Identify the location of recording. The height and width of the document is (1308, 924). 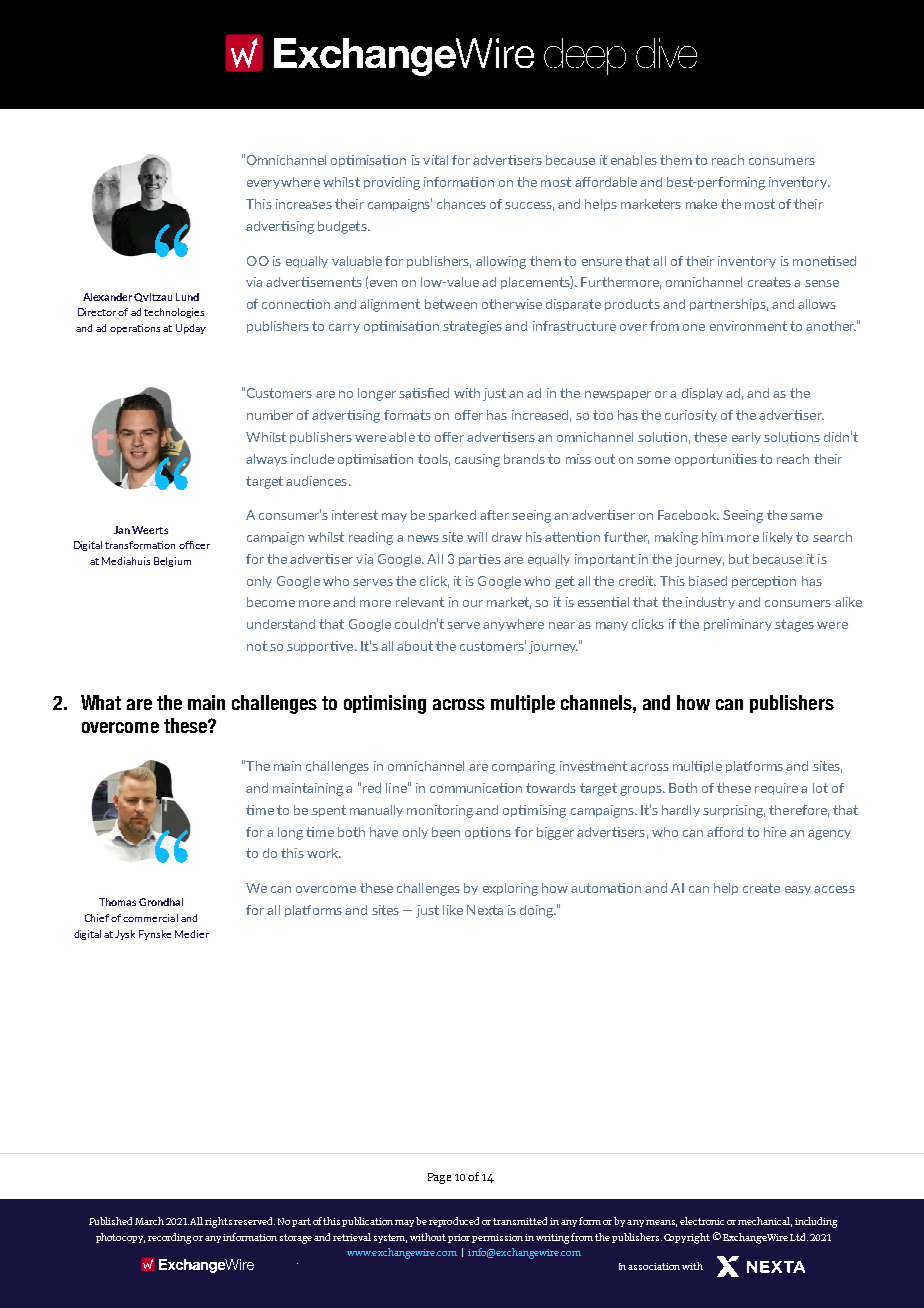
(169, 1238).
